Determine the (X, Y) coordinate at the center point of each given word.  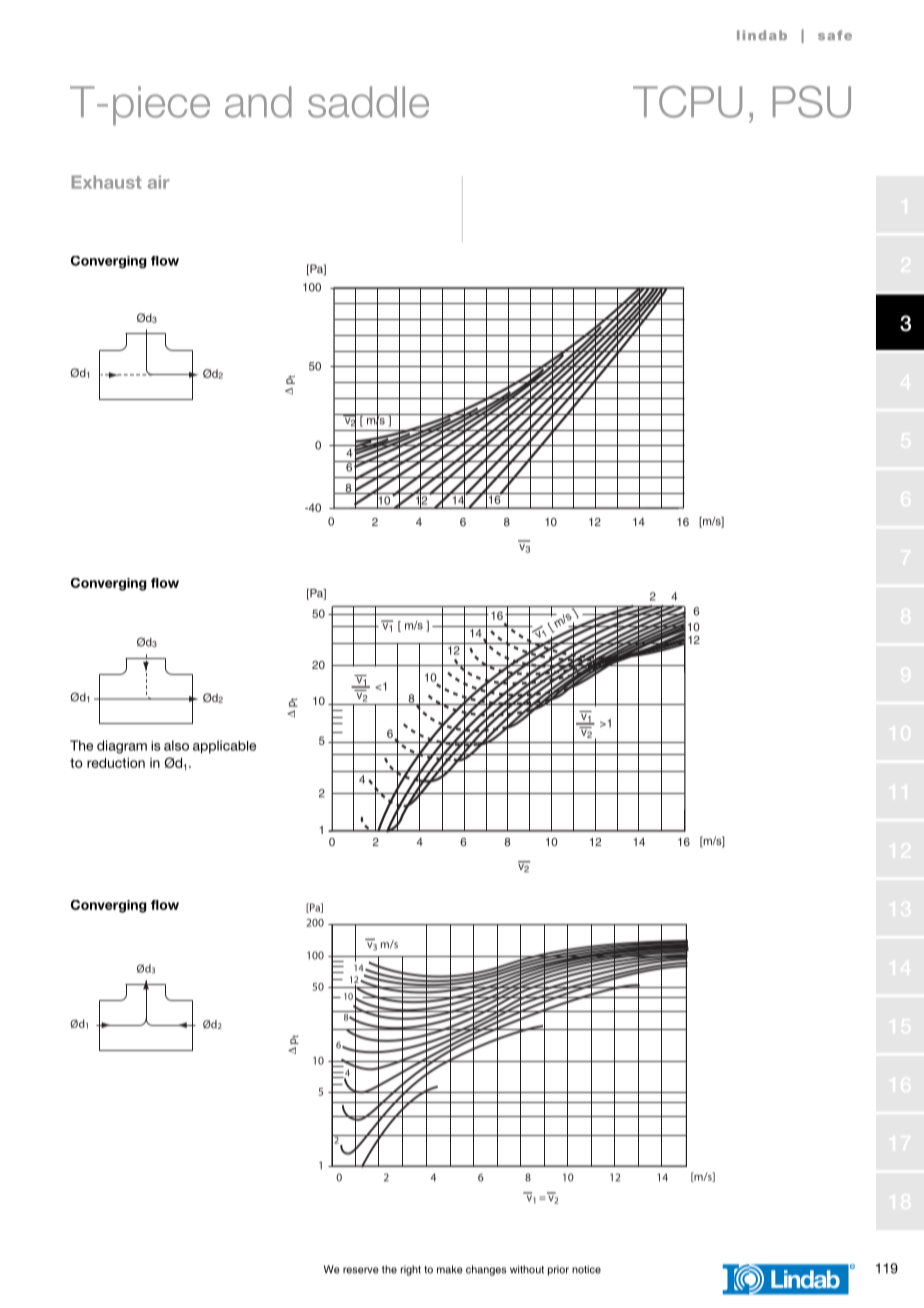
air (158, 182)
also (176, 745)
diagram (122, 747)
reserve (361, 1270)
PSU (812, 102)
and (258, 102)
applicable (224, 747)
